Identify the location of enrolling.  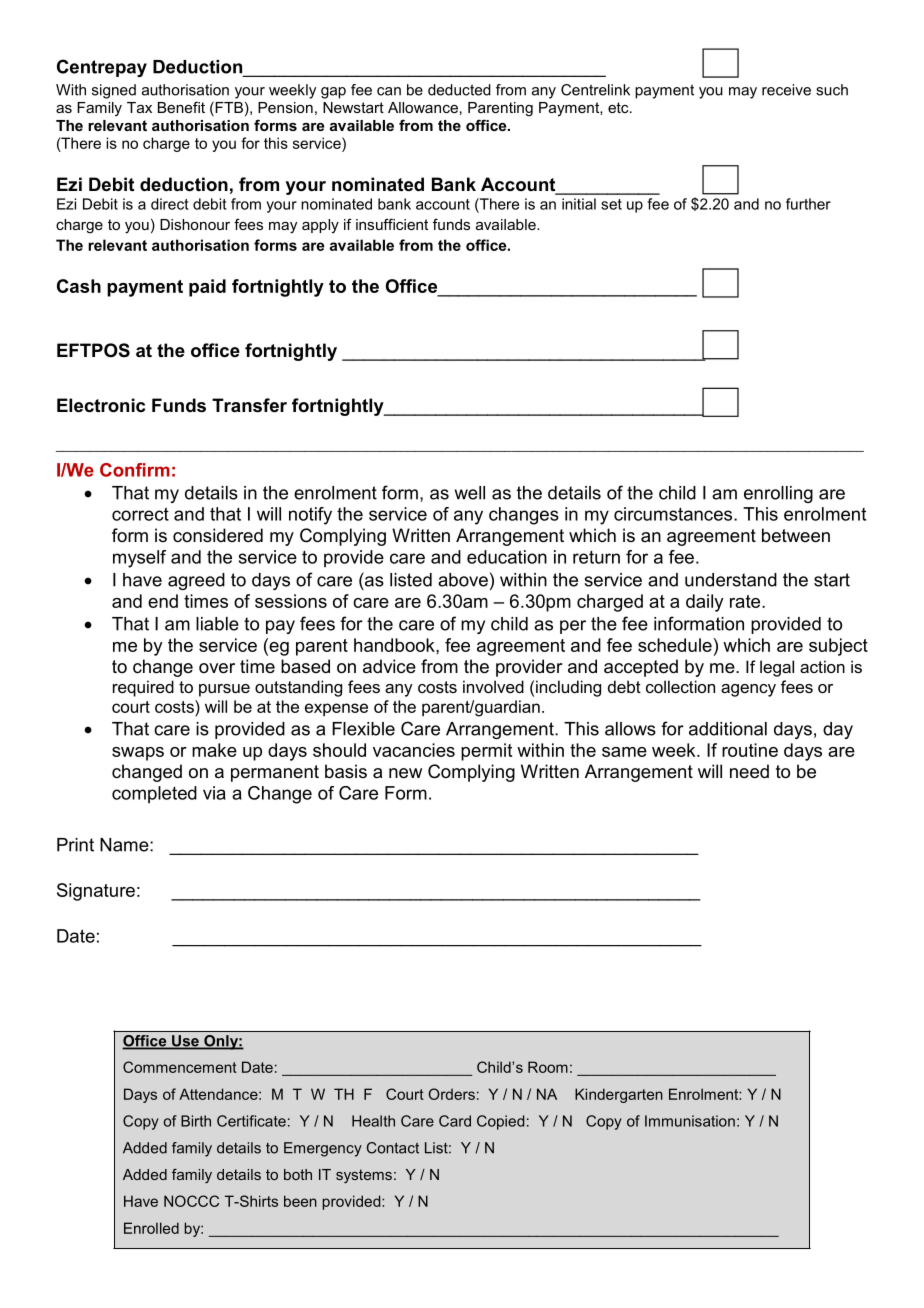
(778, 494).
